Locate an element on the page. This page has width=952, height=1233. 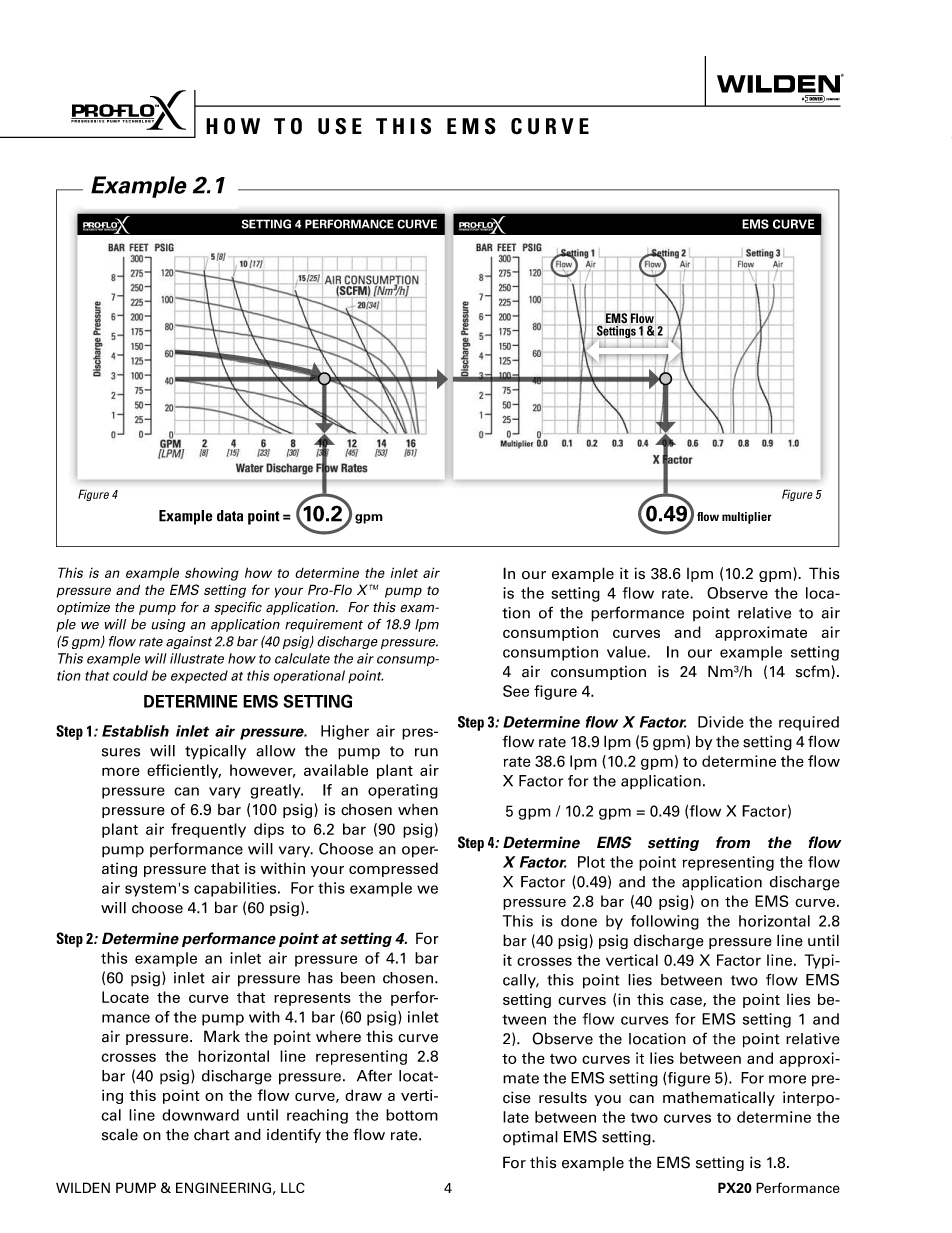
multiplier is located at coordinates (747, 518).
